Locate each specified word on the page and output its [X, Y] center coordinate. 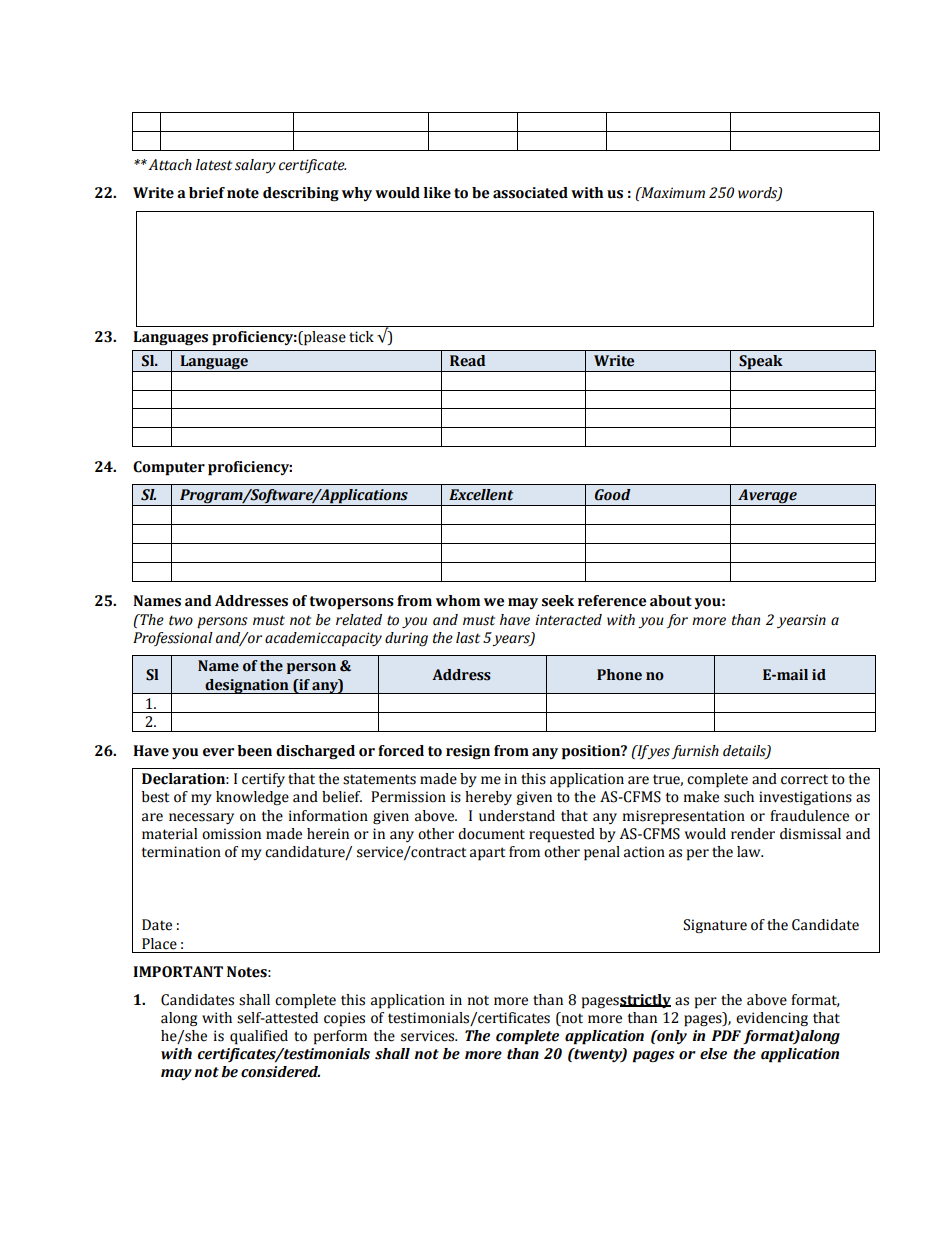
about [671, 601]
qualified [259, 1037]
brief [207, 193]
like [437, 193]
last [468, 638]
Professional [173, 639]
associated [530, 193]
